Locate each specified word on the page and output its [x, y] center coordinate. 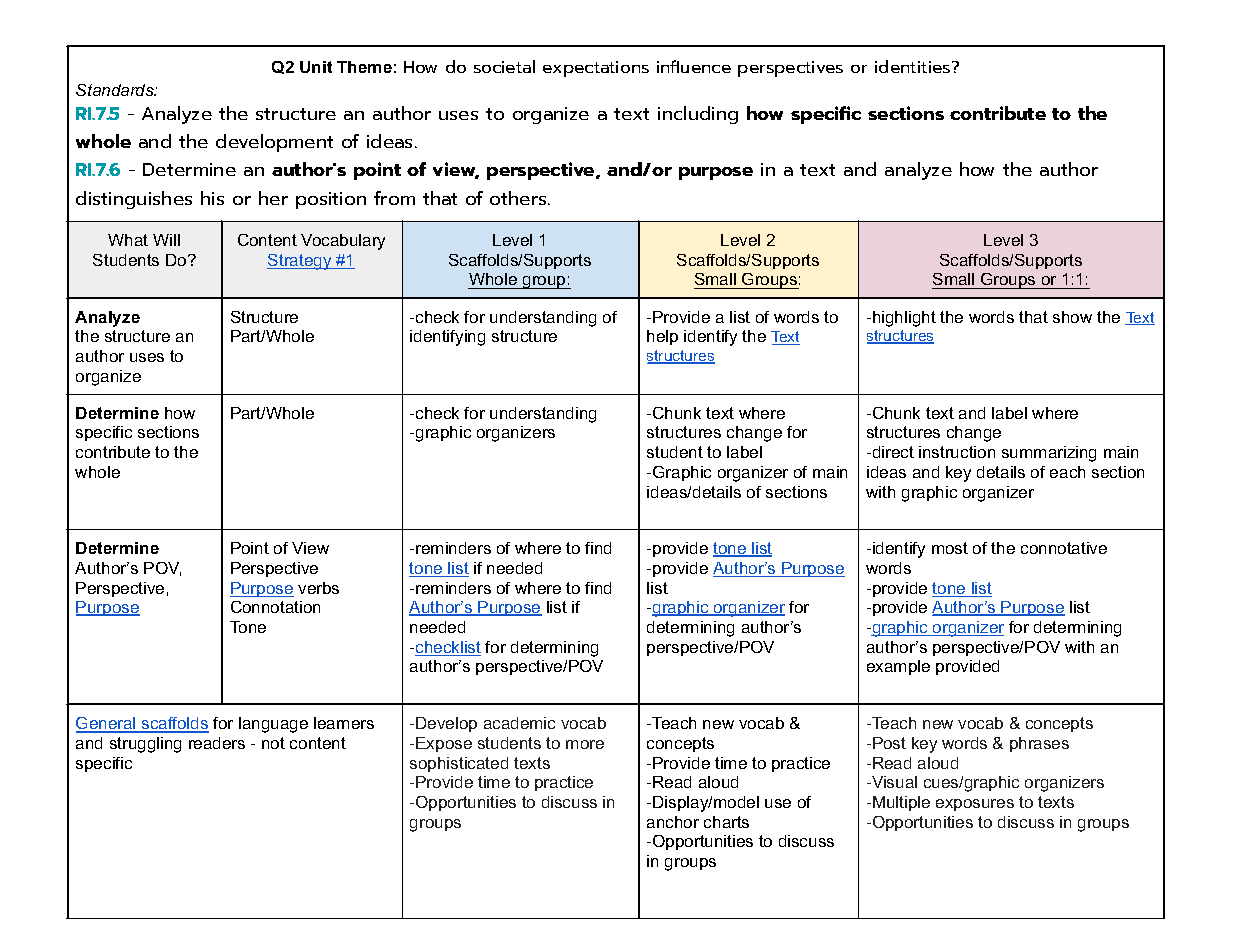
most [950, 548]
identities [914, 66]
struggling [145, 745]
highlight [904, 319]
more [585, 744]
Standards [116, 90]
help [662, 337]
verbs [318, 588]
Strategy [300, 262]
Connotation [275, 607]
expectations [596, 69]
